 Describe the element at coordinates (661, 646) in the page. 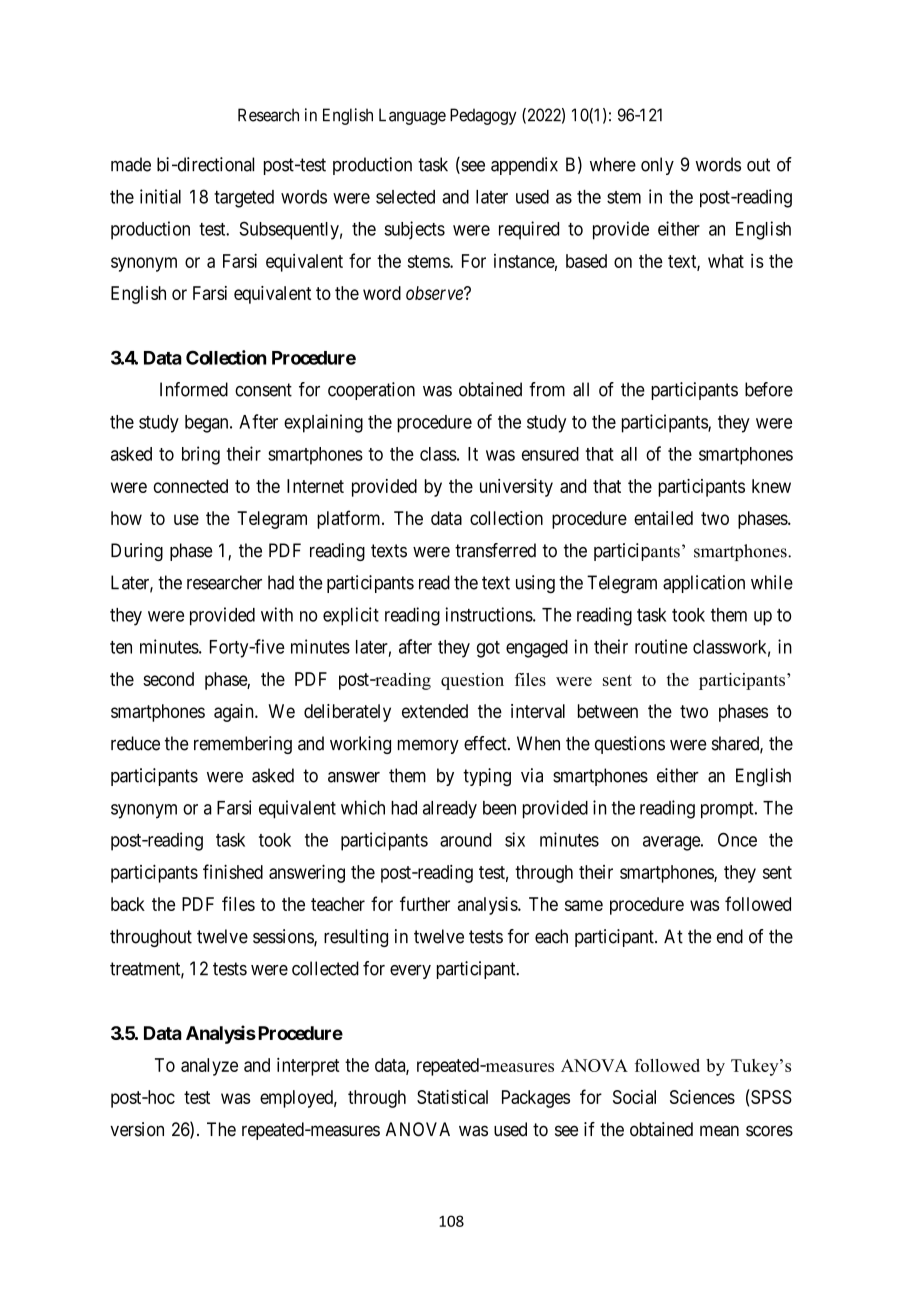

I see `routine` at that location.
